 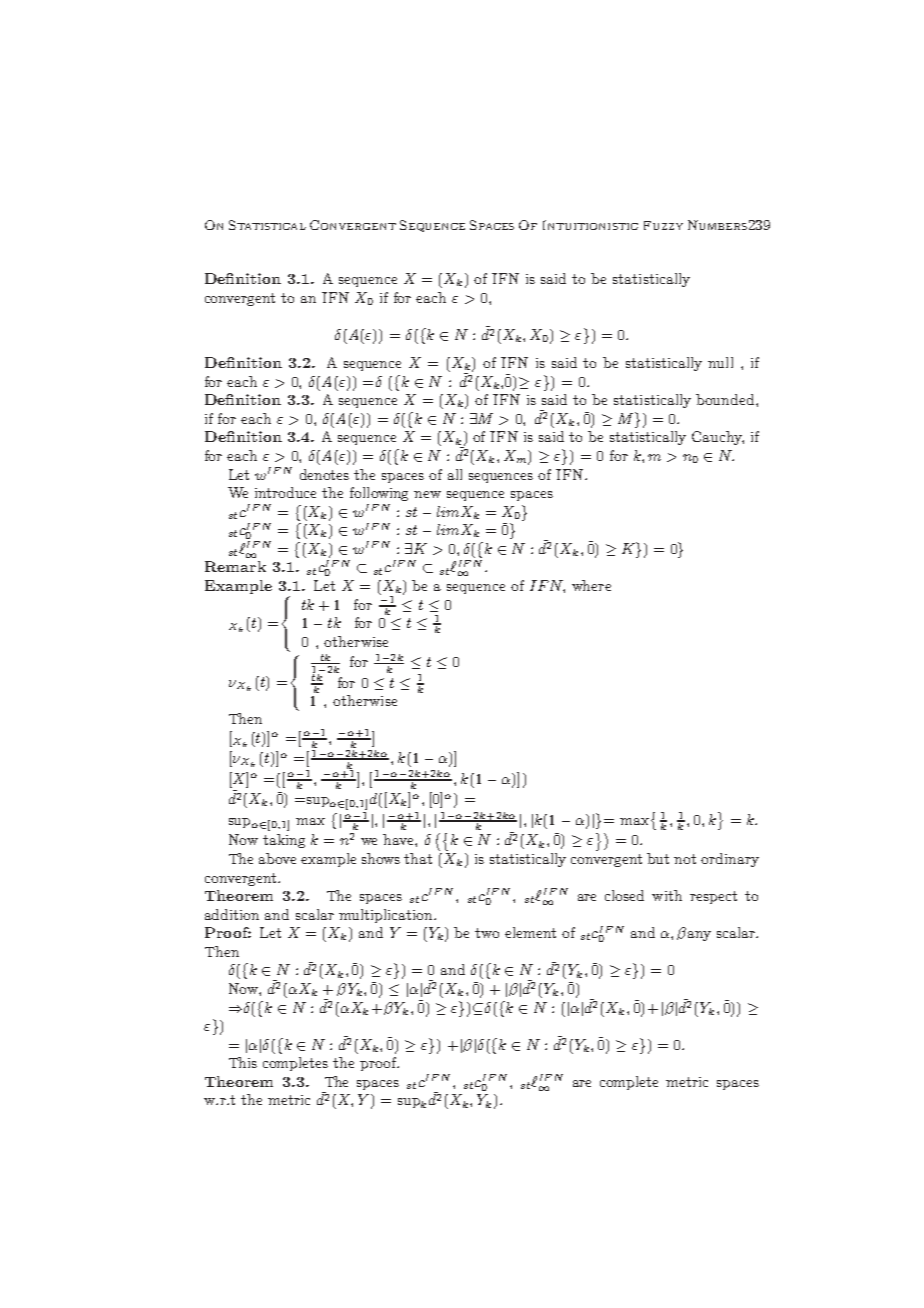 I want to click on denotes, so click(x=324, y=474).
